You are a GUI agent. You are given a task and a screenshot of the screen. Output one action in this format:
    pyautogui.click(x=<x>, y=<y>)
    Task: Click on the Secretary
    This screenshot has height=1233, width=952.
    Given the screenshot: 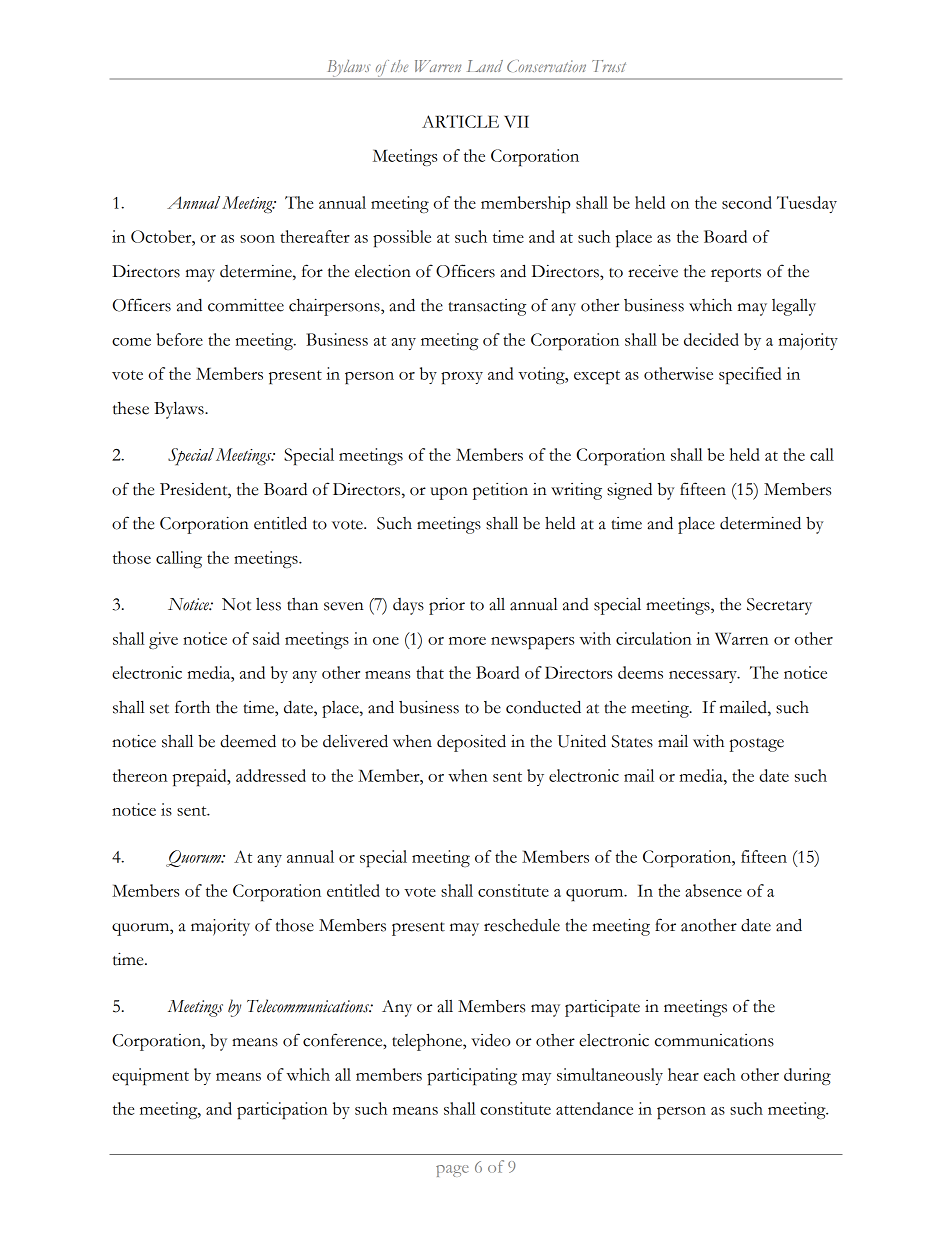 What is the action you would take?
    pyautogui.click(x=779, y=606)
